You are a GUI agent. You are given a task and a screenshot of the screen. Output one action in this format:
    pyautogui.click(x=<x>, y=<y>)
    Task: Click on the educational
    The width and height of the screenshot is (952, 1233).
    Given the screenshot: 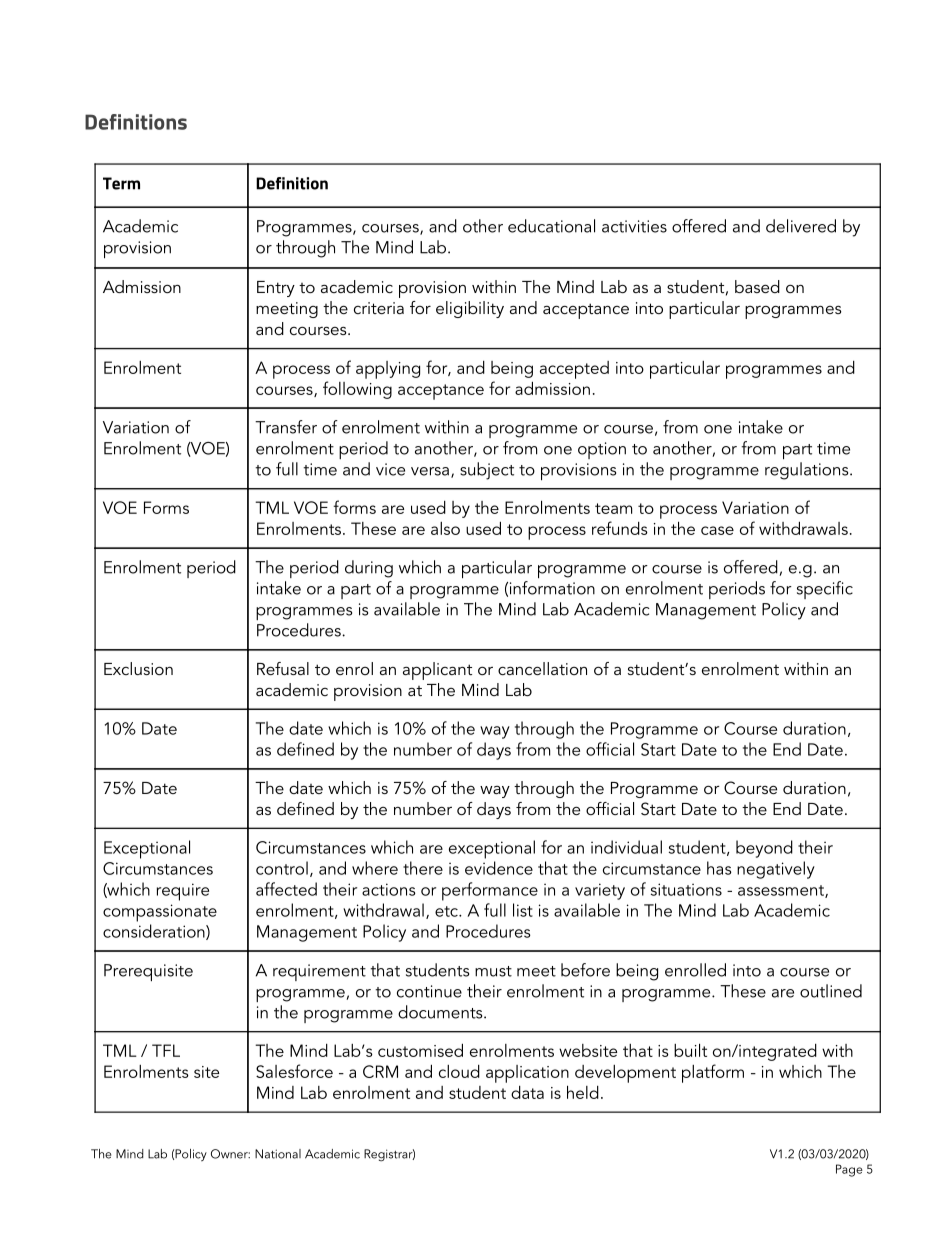 What is the action you would take?
    pyautogui.click(x=551, y=226)
